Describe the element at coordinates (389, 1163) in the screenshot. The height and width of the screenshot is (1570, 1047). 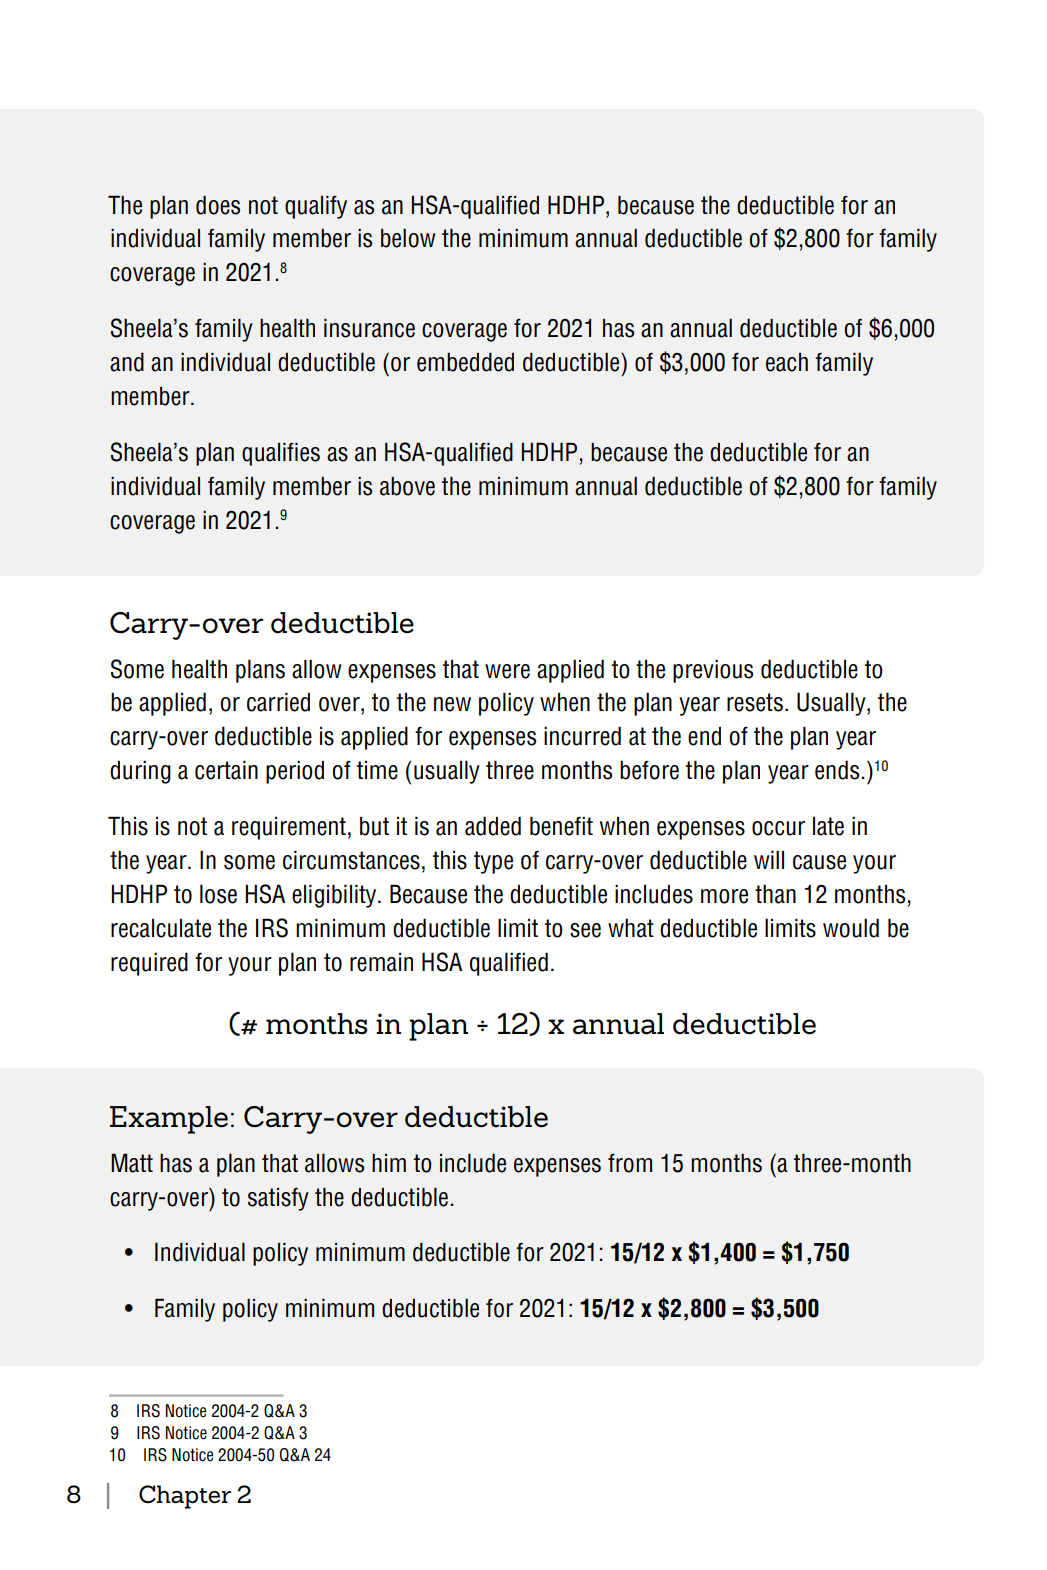
I see `him` at that location.
